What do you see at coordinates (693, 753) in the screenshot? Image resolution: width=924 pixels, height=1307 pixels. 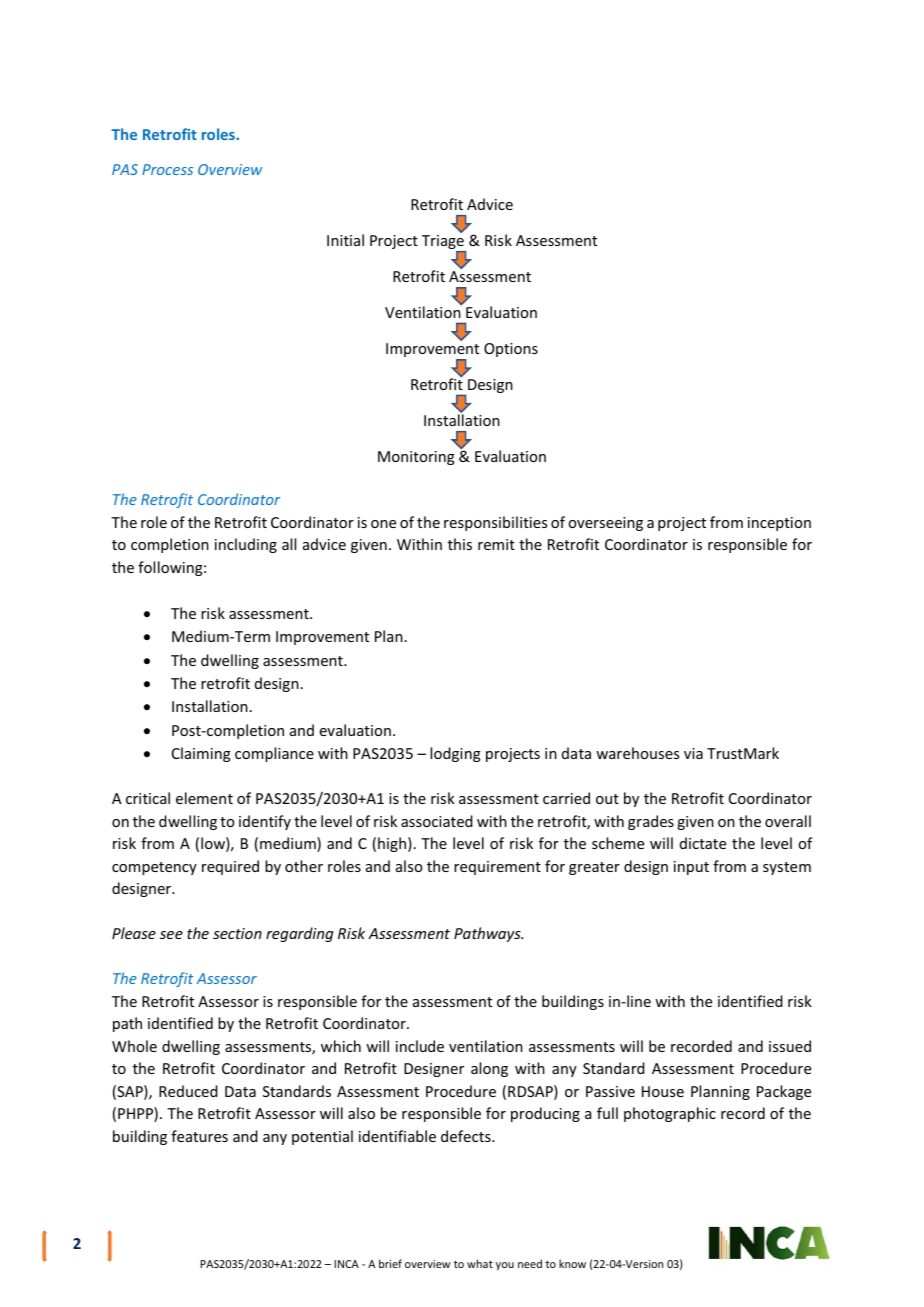 I see `via` at bounding box center [693, 753].
